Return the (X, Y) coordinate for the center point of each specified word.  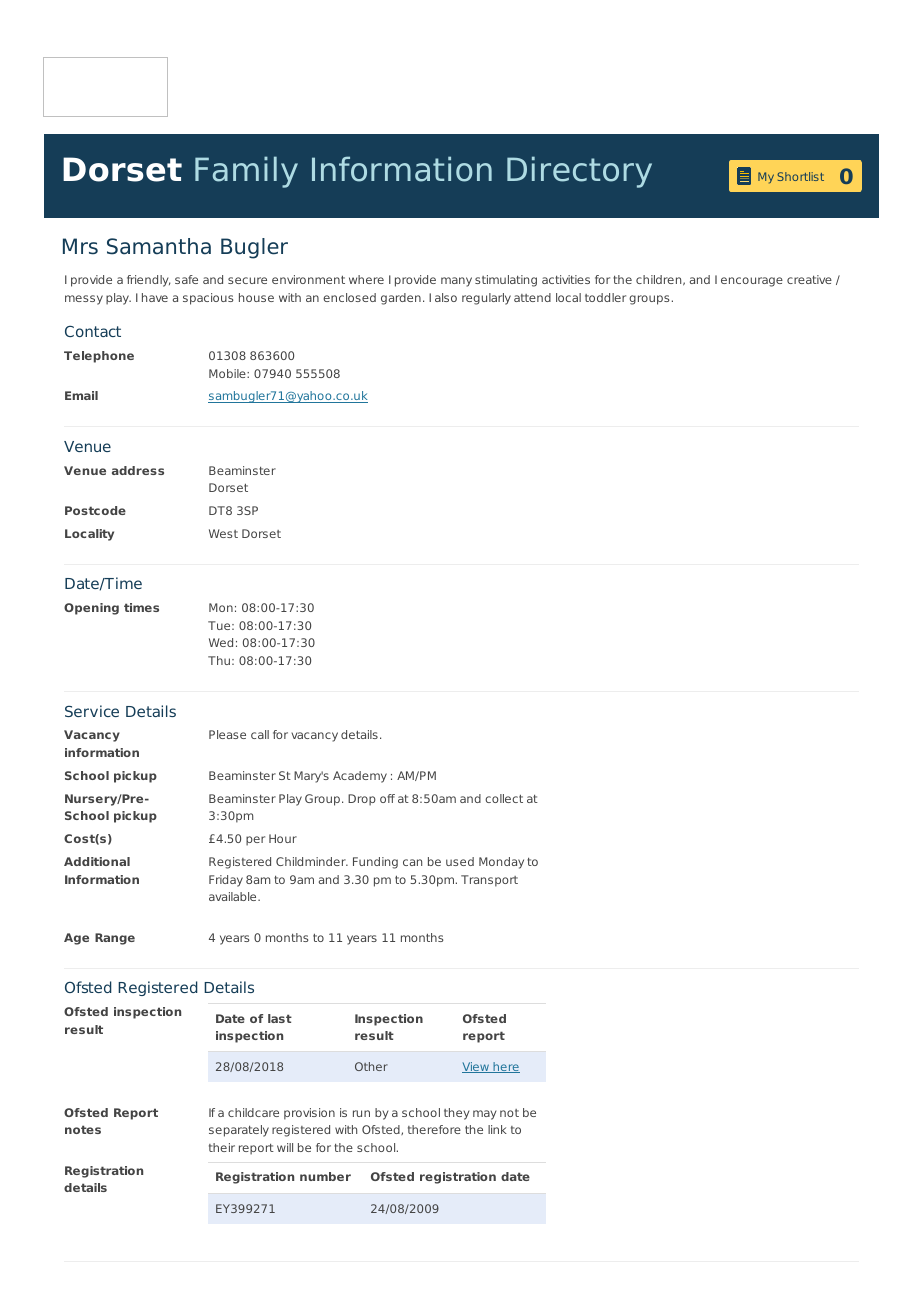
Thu (219, 660)
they (456, 1114)
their (222, 1147)
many (456, 282)
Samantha (159, 246)
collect (504, 798)
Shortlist (800, 176)
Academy (360, 777)
